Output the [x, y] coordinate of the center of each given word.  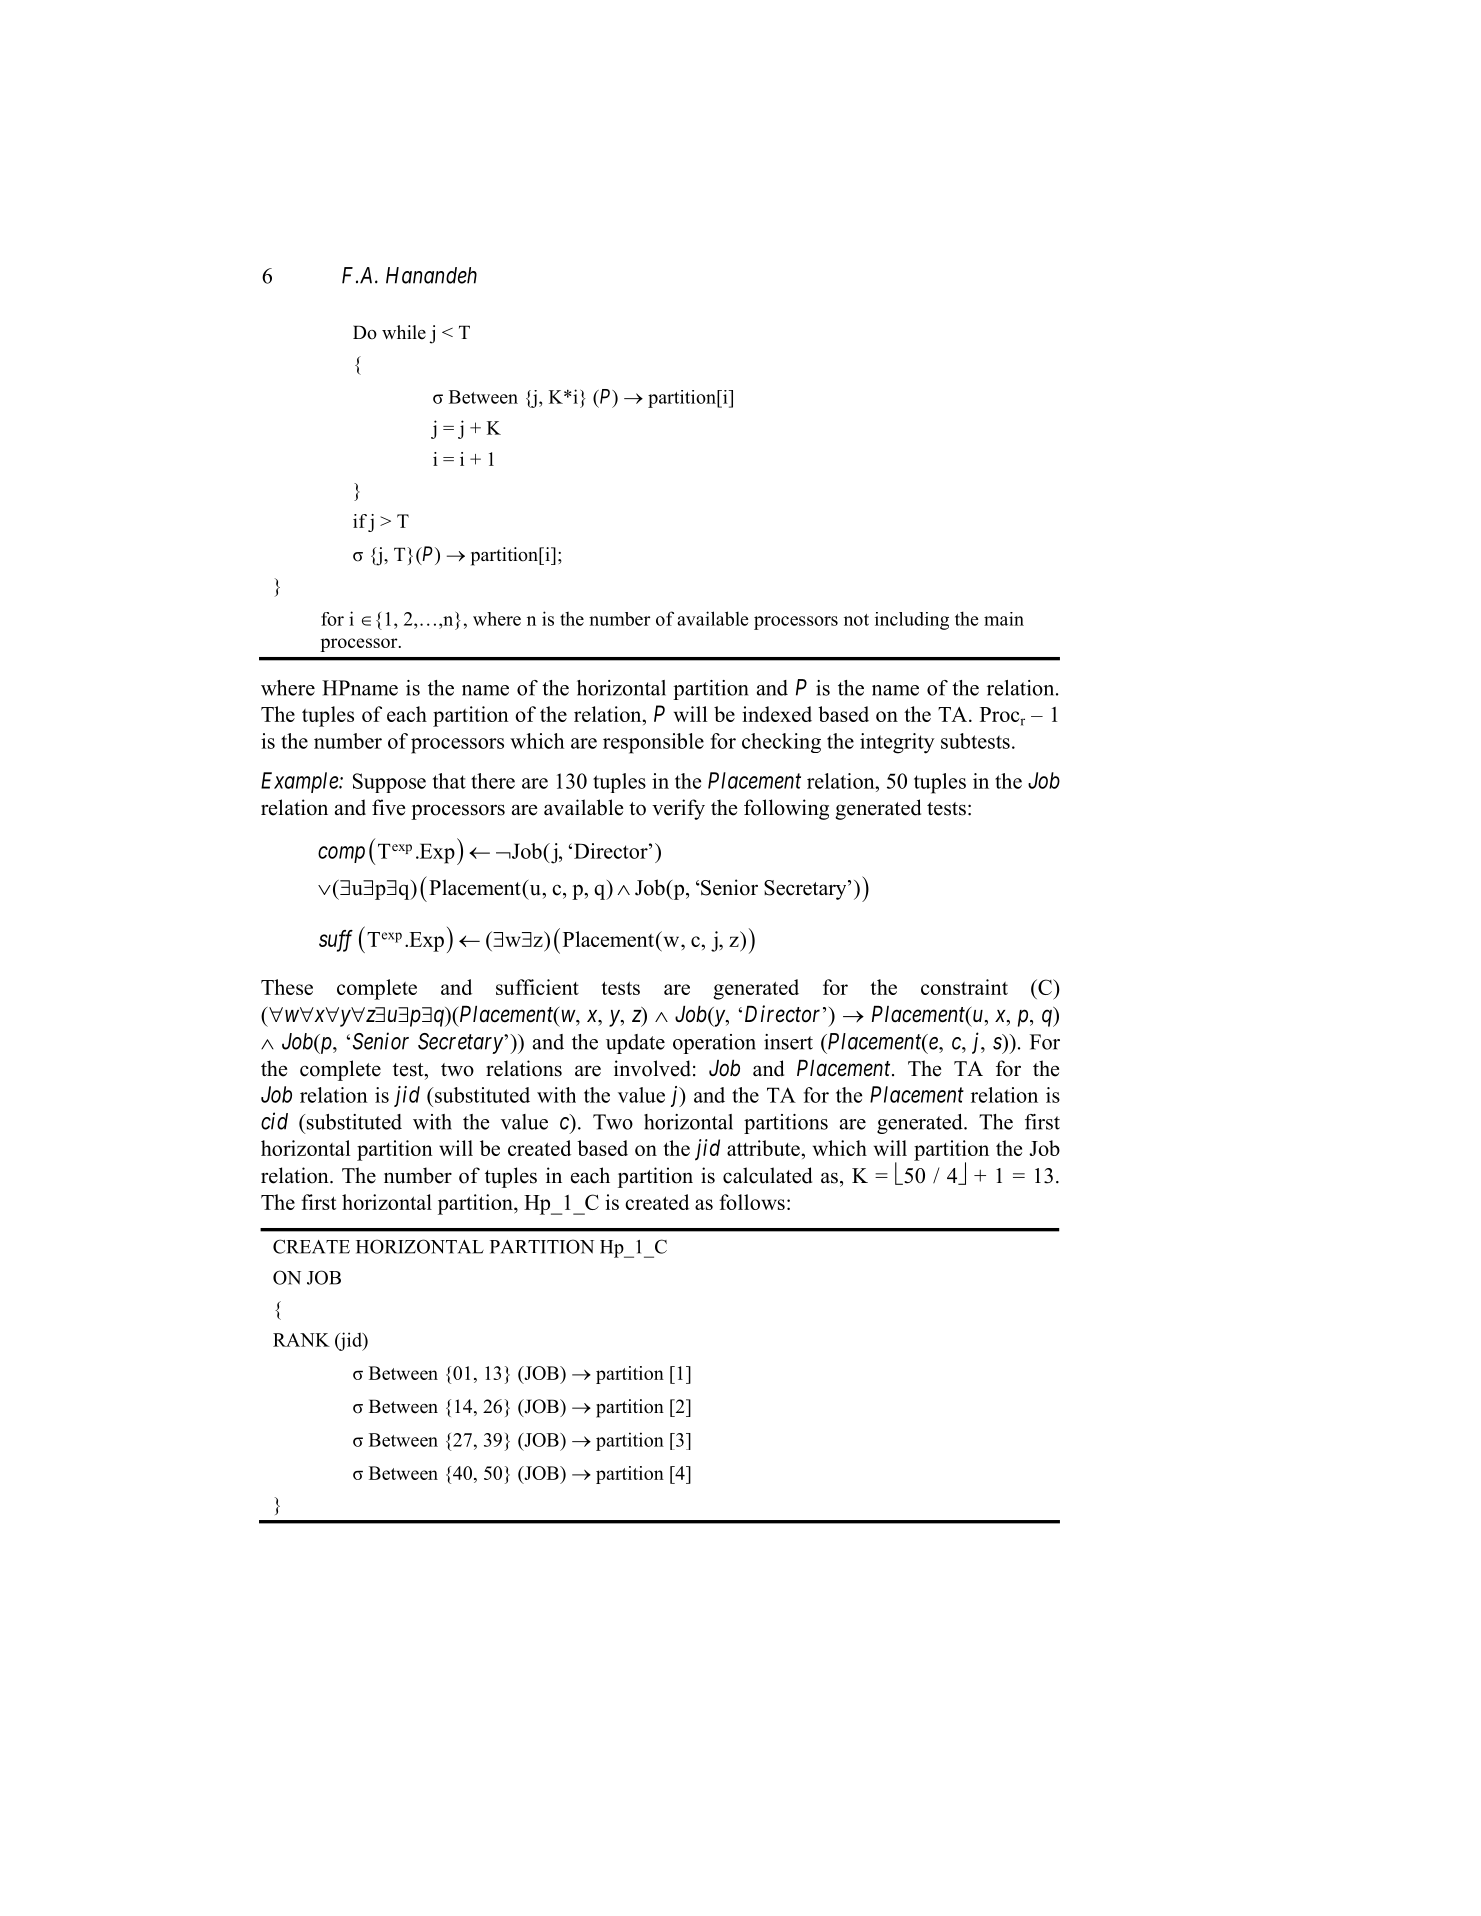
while [404, 332]
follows [752, 1202]
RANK [301, 1340]
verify [678, 809]
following [786, 809]
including [912, 621]
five [388, 807]
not [856, 620]
